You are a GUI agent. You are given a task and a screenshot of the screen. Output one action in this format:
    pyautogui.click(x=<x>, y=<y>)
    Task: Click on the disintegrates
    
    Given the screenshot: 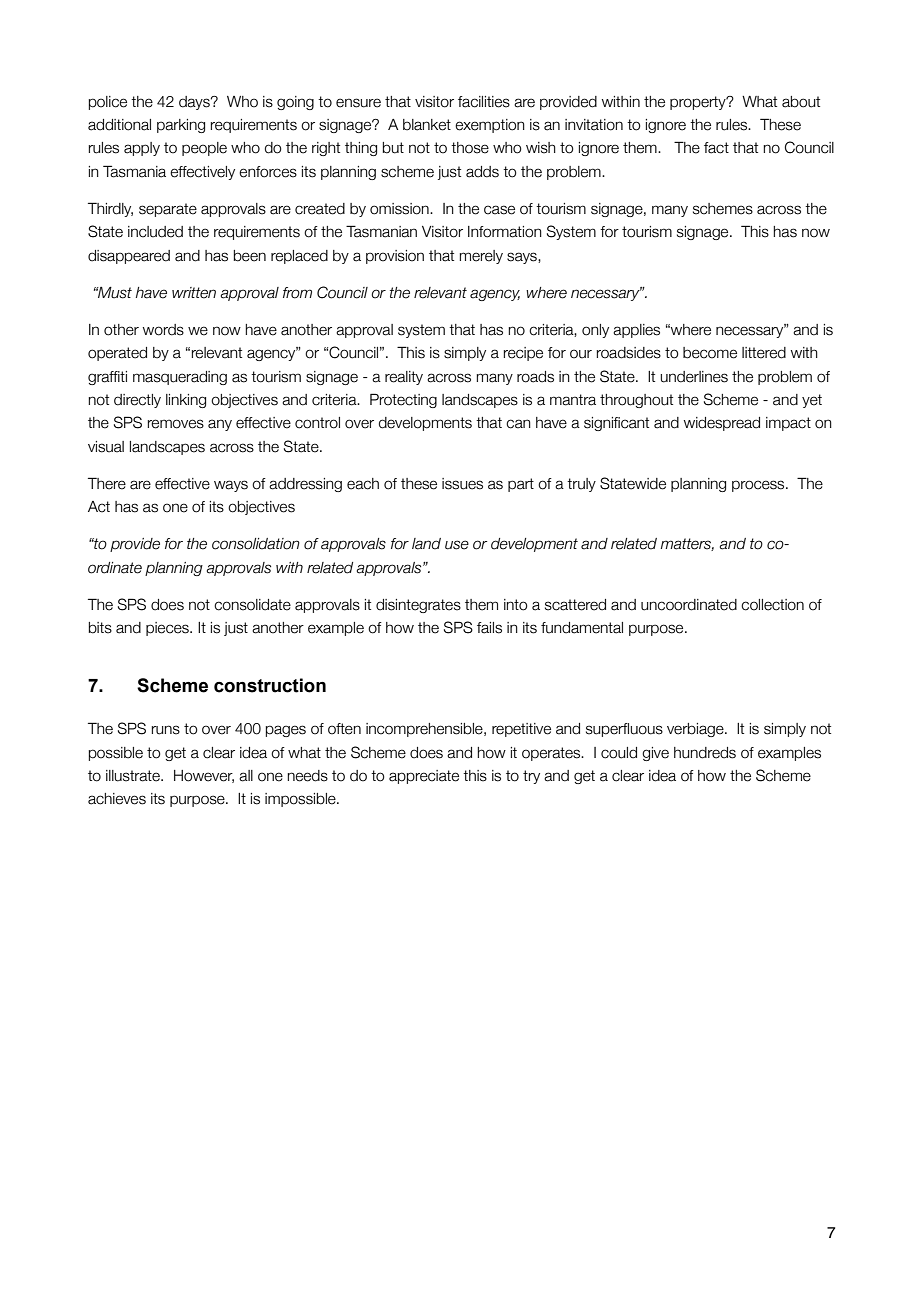 What is the action you would take?
    pyautogui.click(x=418, y=606)
